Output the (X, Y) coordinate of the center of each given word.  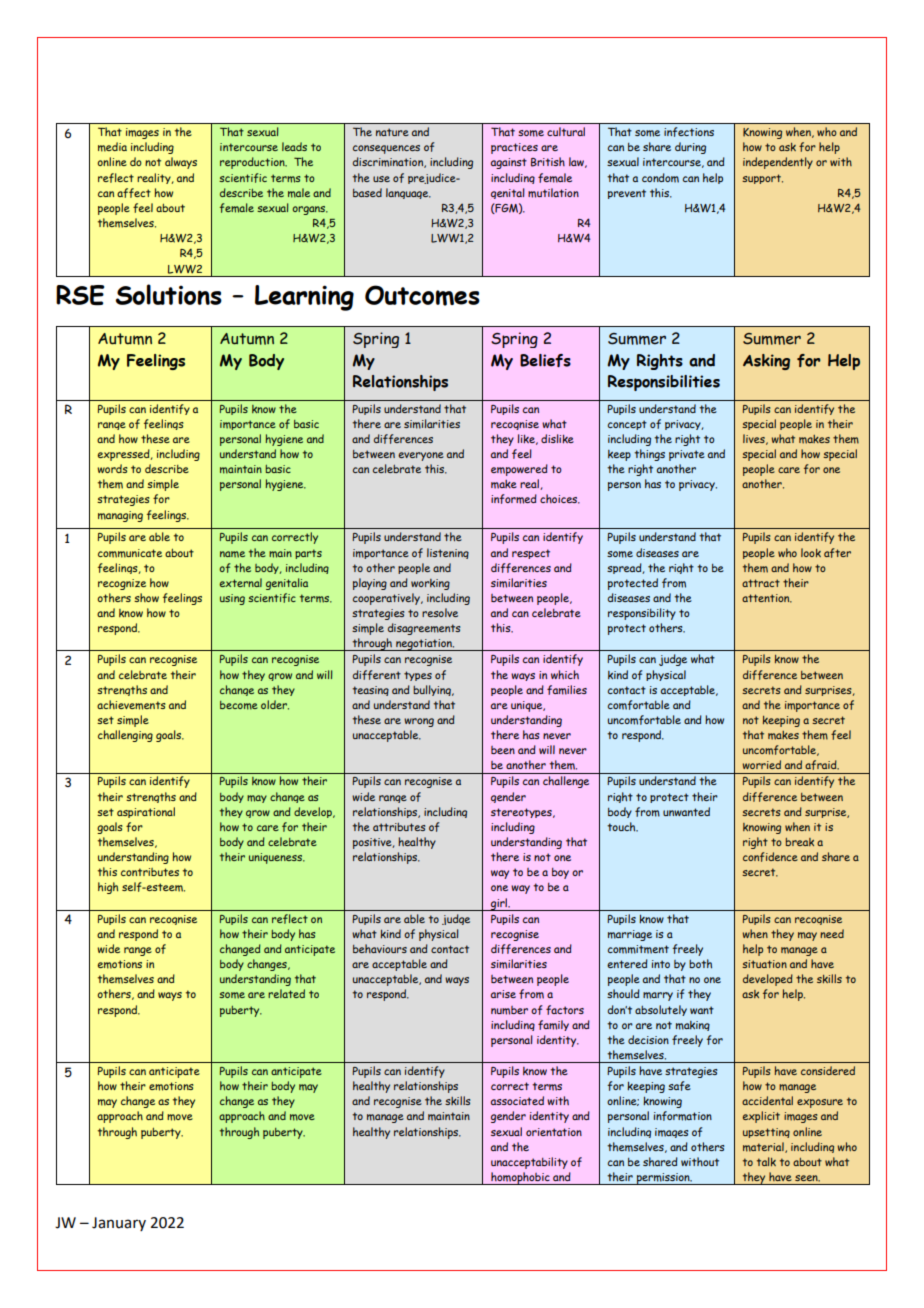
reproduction (253, 163)
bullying (433, 690)
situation (764, 964)
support (762, 179)
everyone (421, 456)
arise (503, 994)
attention (767, 598)
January (119, 1224)
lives (755, 439)
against (509, 163)
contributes (150, 872)
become (239, 705)
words (112, 468)
